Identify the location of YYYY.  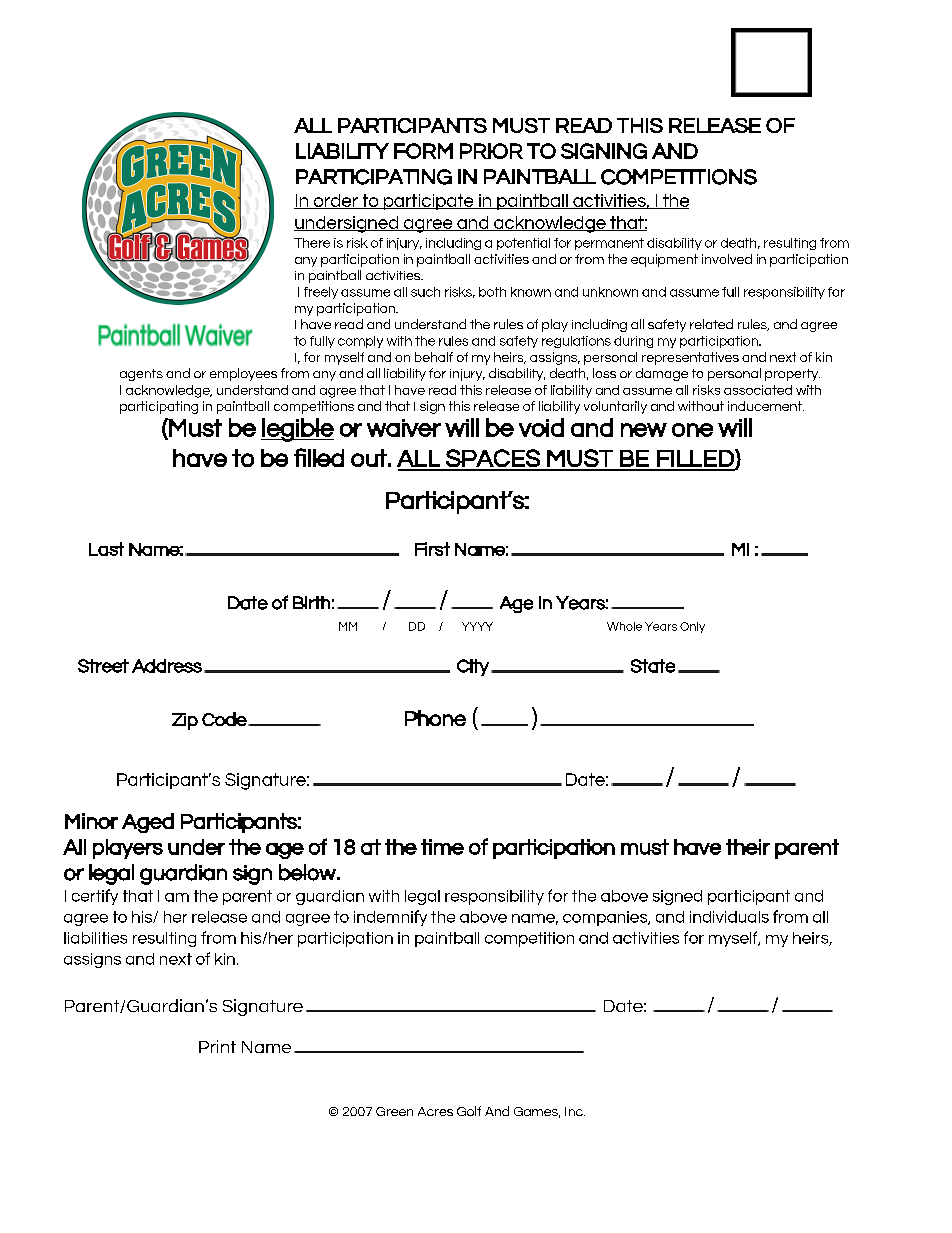
(477, 626).
